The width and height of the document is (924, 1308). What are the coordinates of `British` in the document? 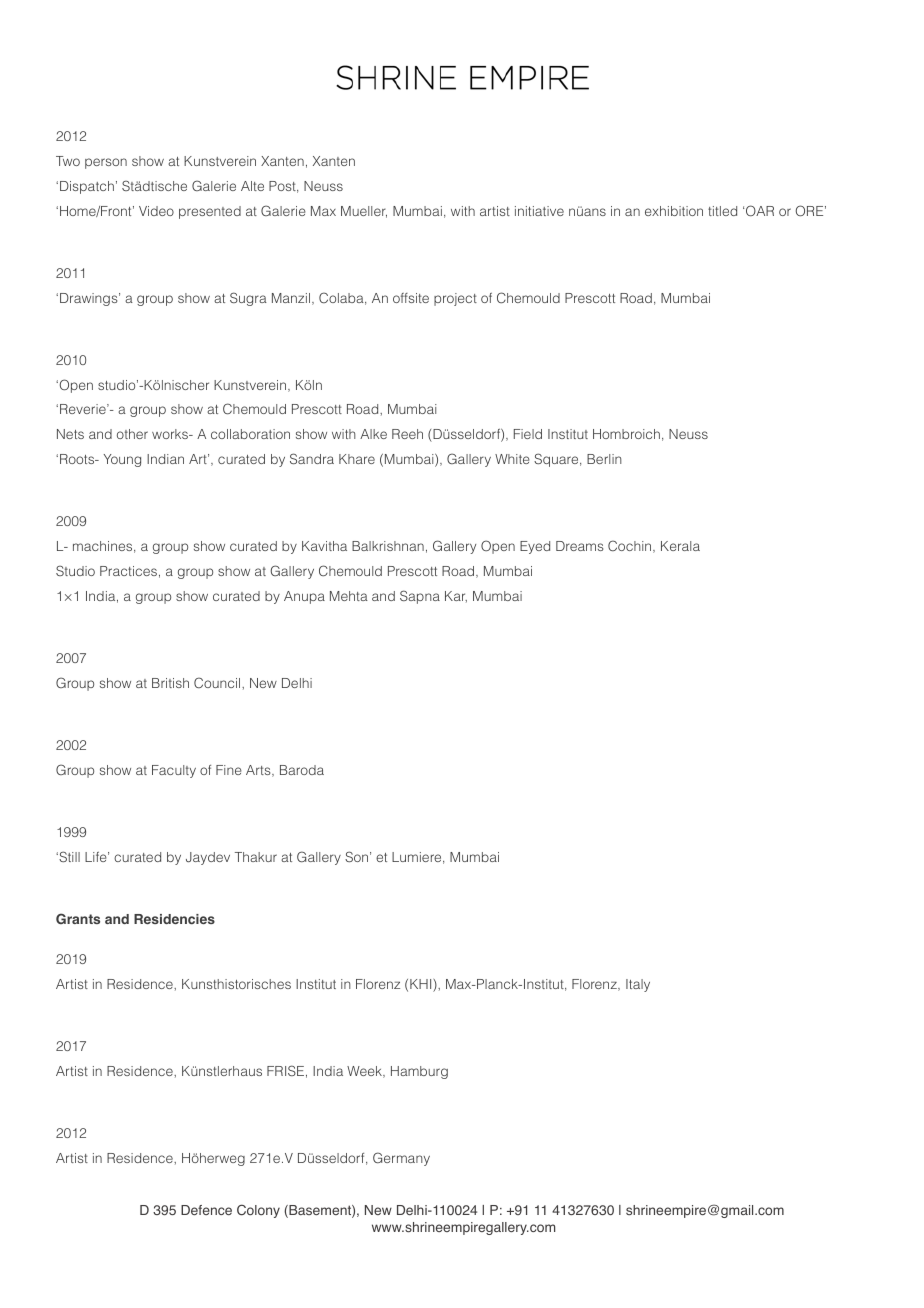 It's located at (170, 683).
